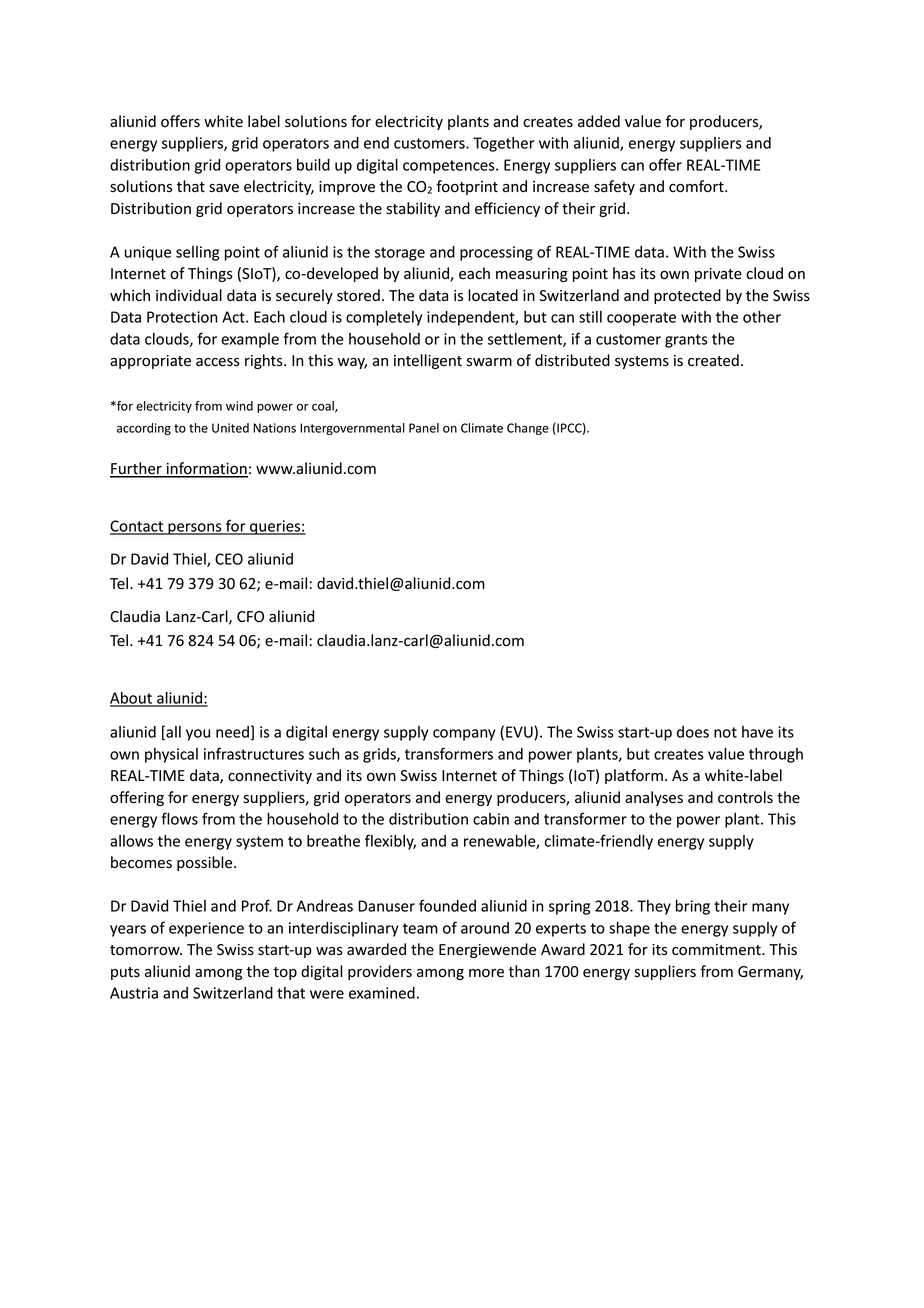  Describe the element at coordinates (224, 188) in the screenshot. I see `save` at that location.
